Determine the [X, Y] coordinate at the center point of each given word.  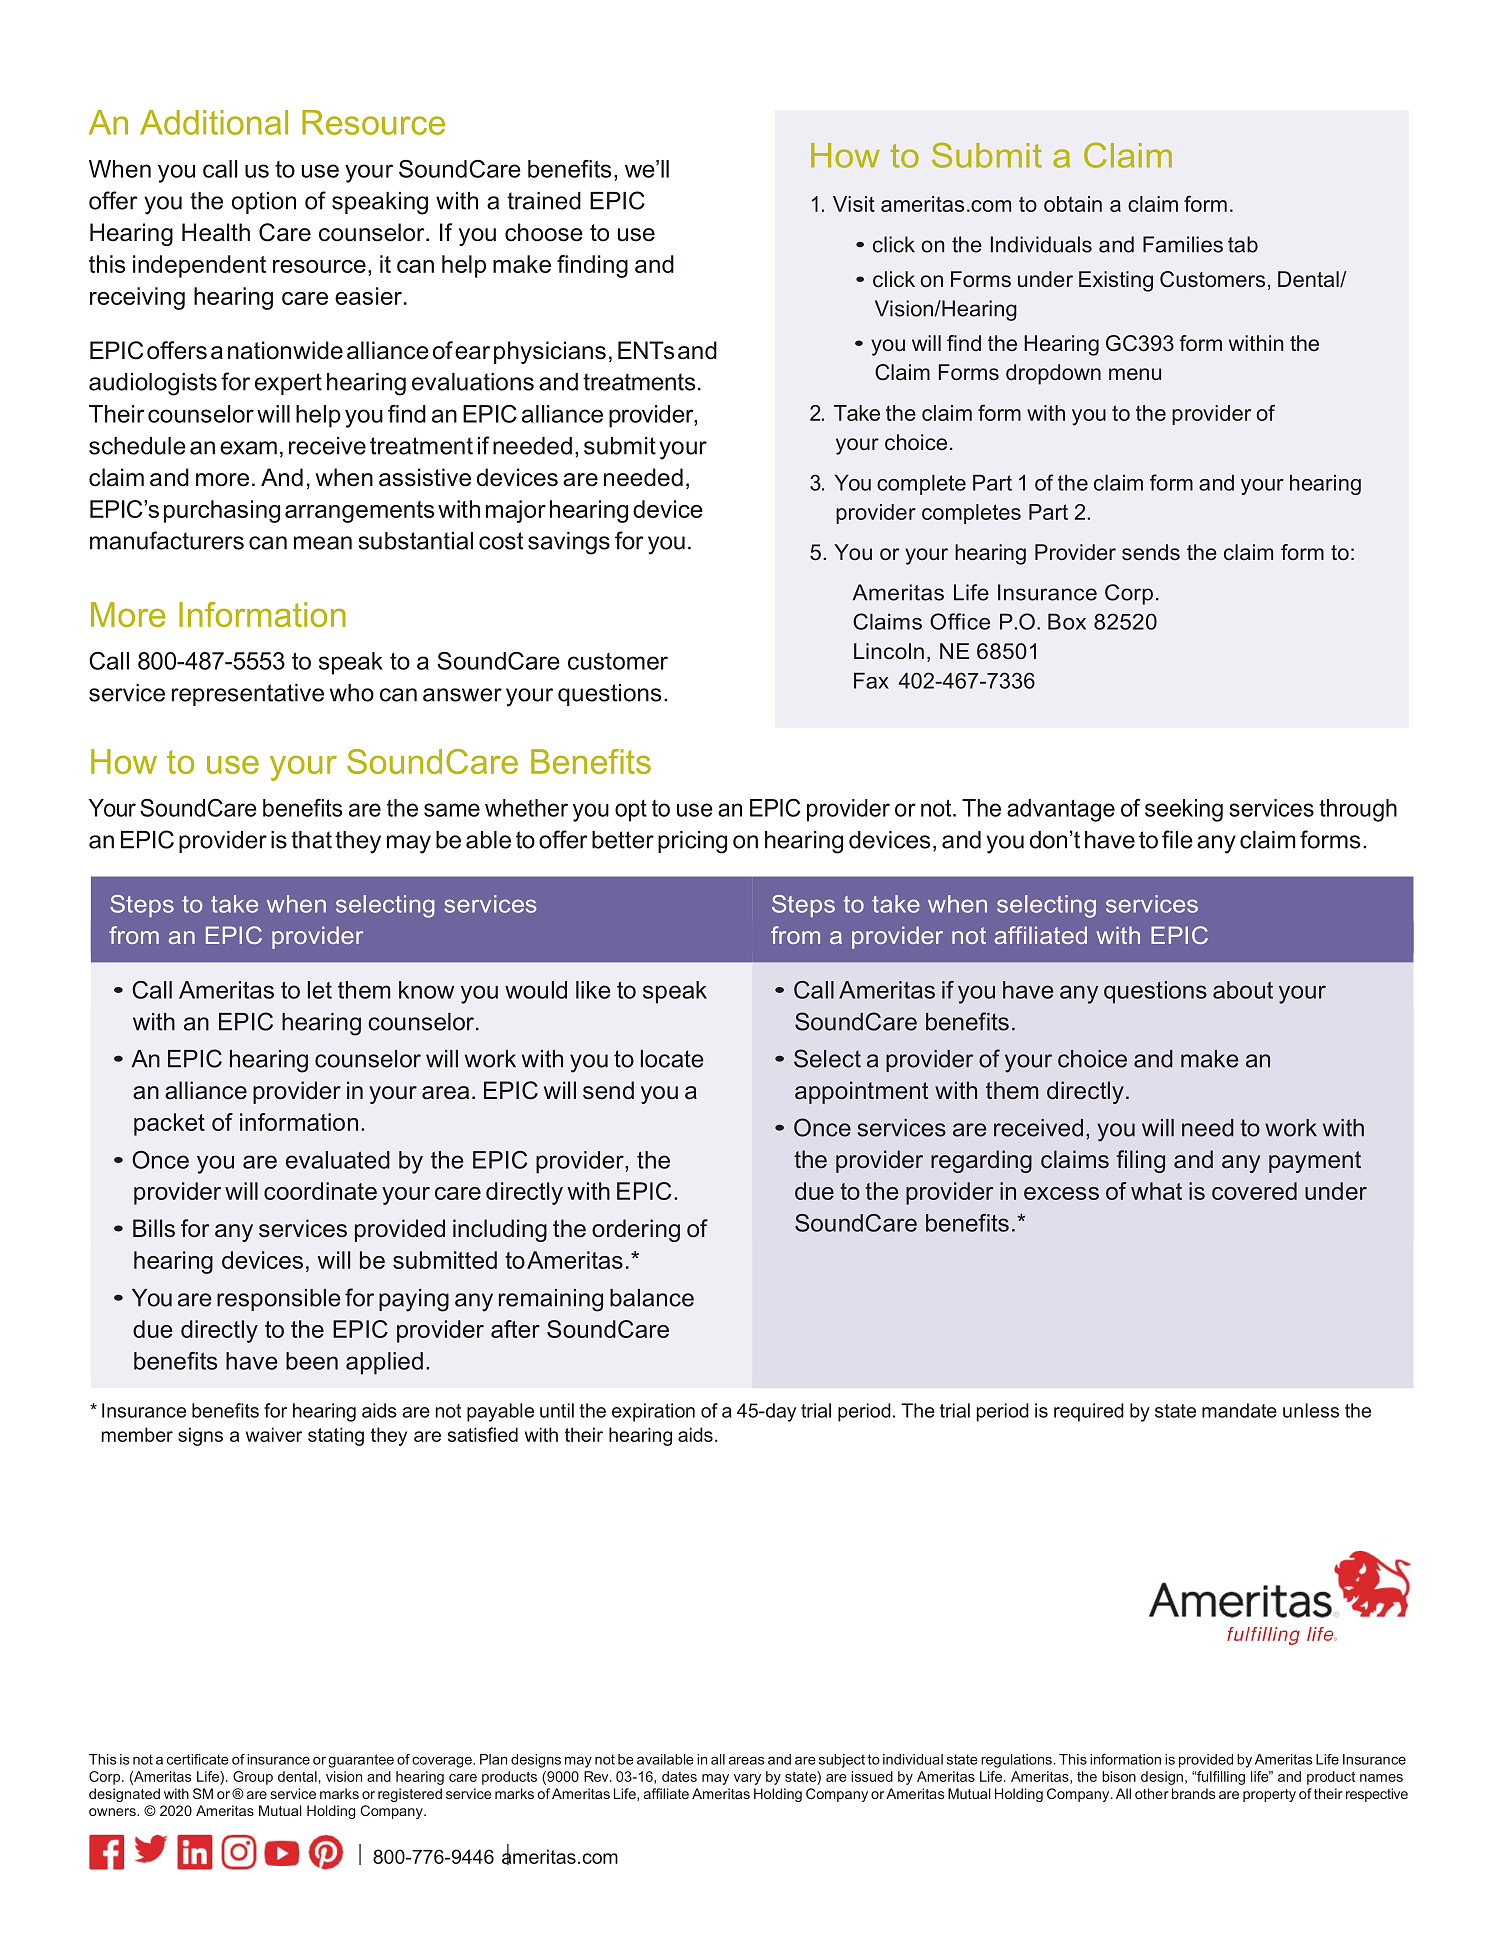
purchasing [222, 511]
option [264, 203]
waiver [274, 1434]
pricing [692, 842]
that [311, 840]
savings [569, 543]
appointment [861, 1092]
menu [1135, 374]
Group [253, 1778]
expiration [653, 1412]
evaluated [338, 1160]
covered [1254, 1191]
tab [1243, 244]
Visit [854, 204]
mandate [1239, 1410]
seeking [1184, 810]
